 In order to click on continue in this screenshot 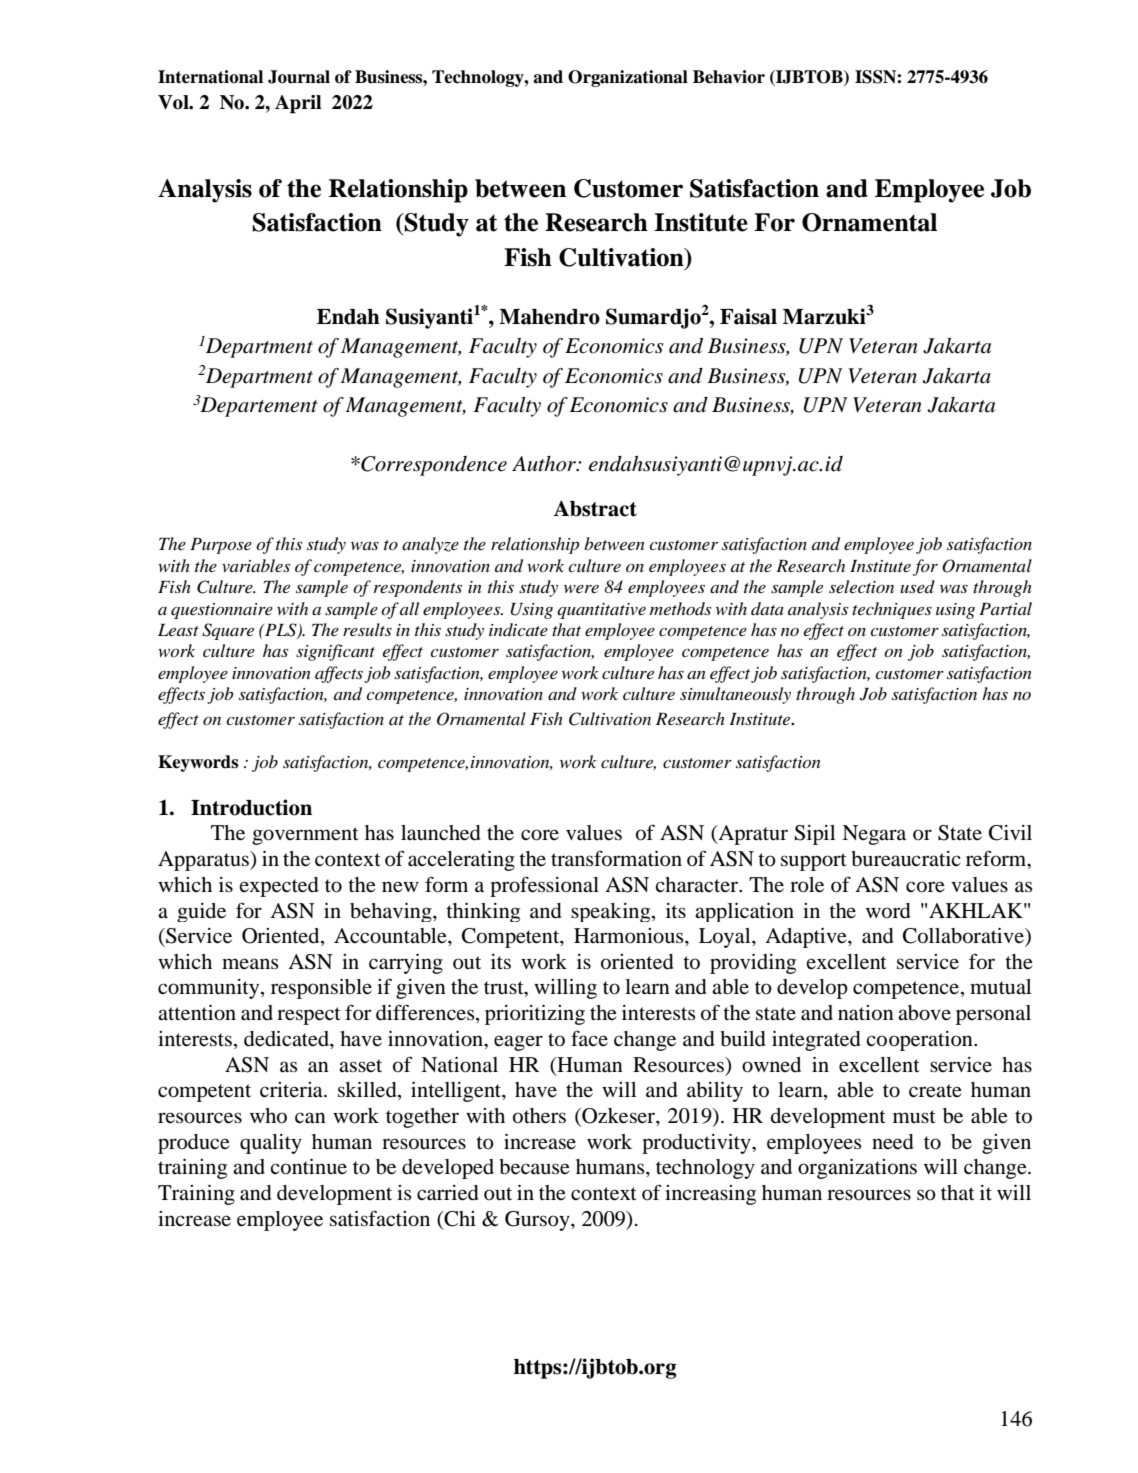, I will do `click(308, 1167)`.
